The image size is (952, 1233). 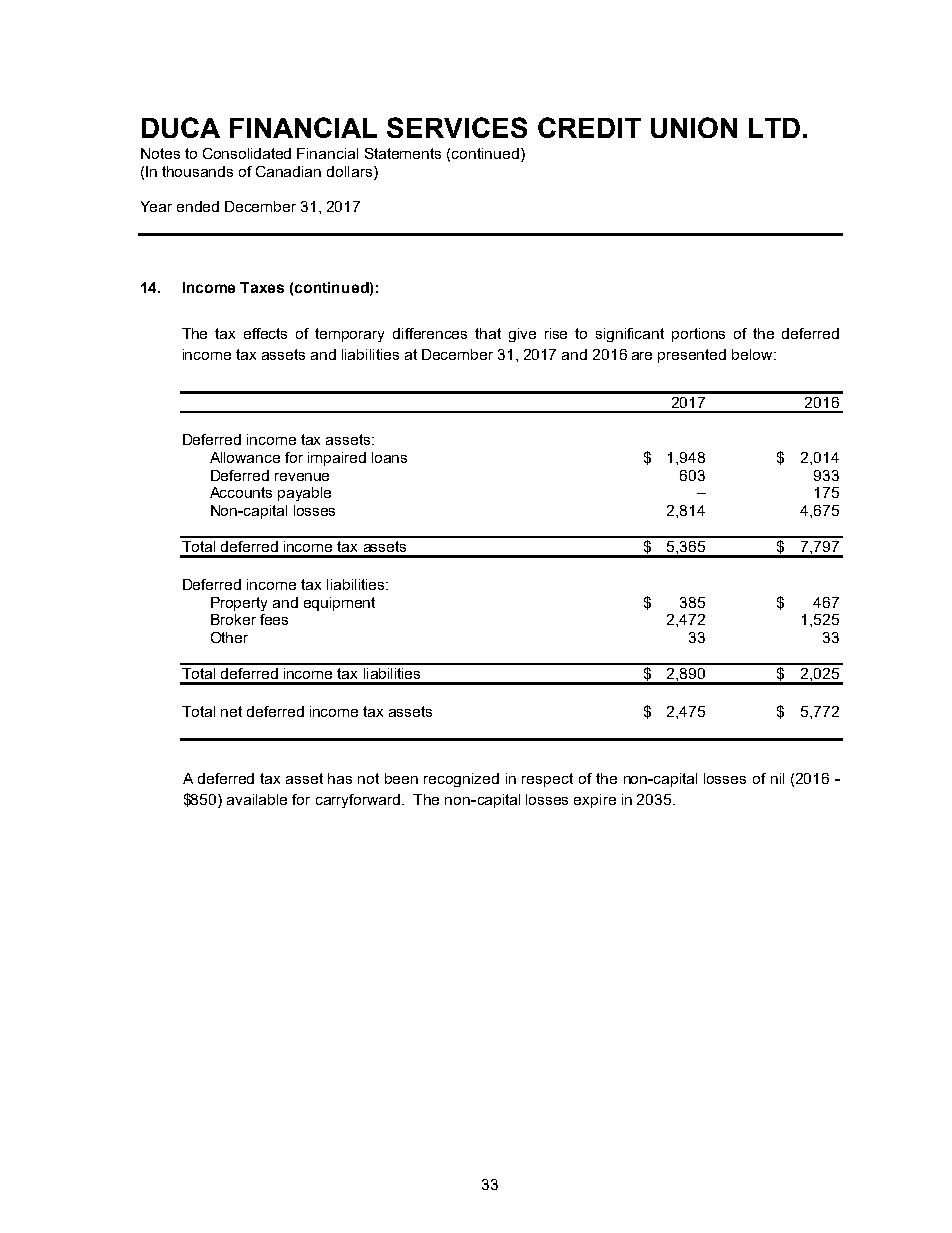 What do you see at coordinates (698, 335) in the page?
I see `portions` at bounding box center [698, 335].
